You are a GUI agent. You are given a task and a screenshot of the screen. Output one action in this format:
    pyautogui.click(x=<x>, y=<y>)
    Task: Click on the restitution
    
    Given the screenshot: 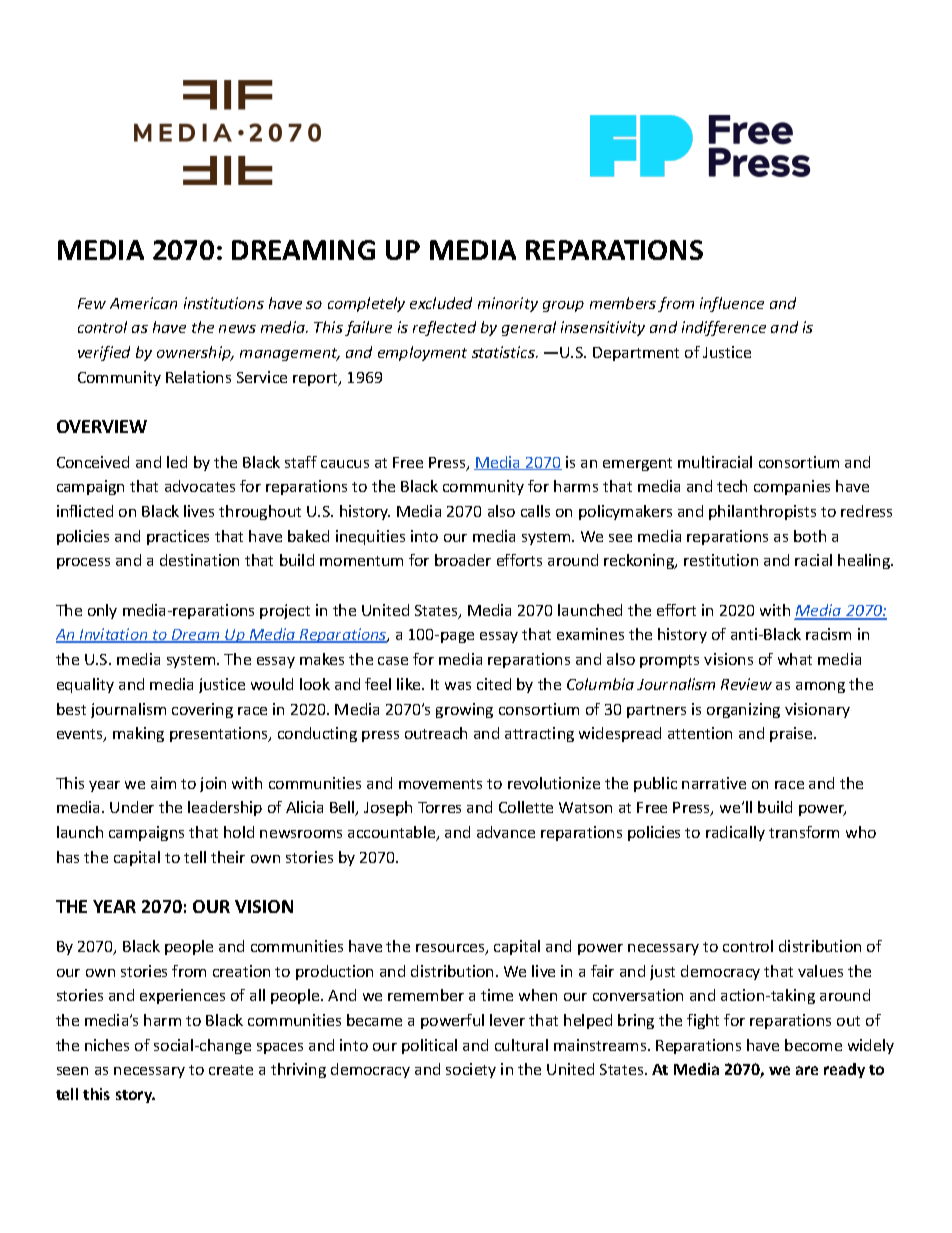 What is the action you would take?
    pyautogui.click(x=721, y=560)
